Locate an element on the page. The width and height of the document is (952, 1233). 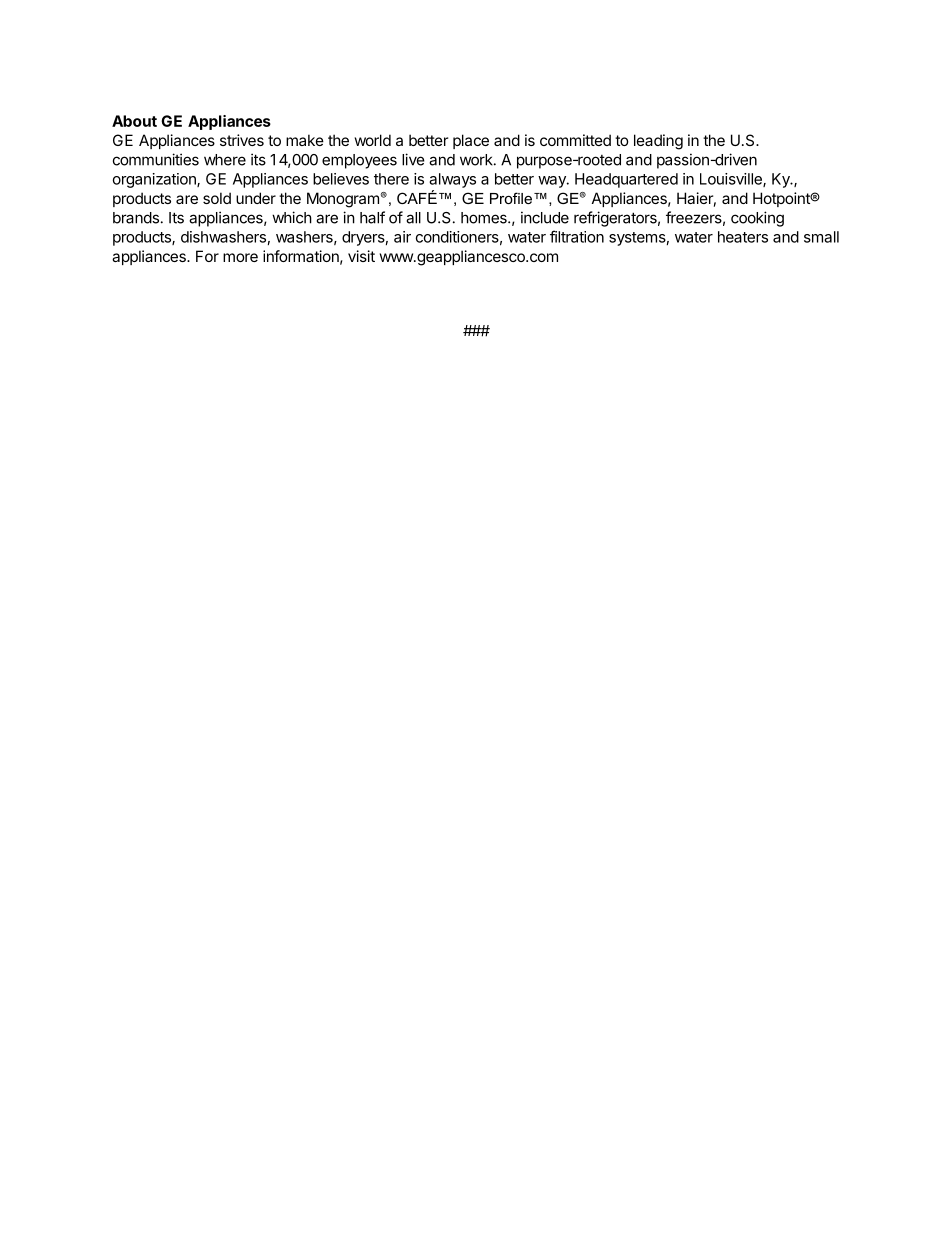
where is located at coordinates (225, 160).
